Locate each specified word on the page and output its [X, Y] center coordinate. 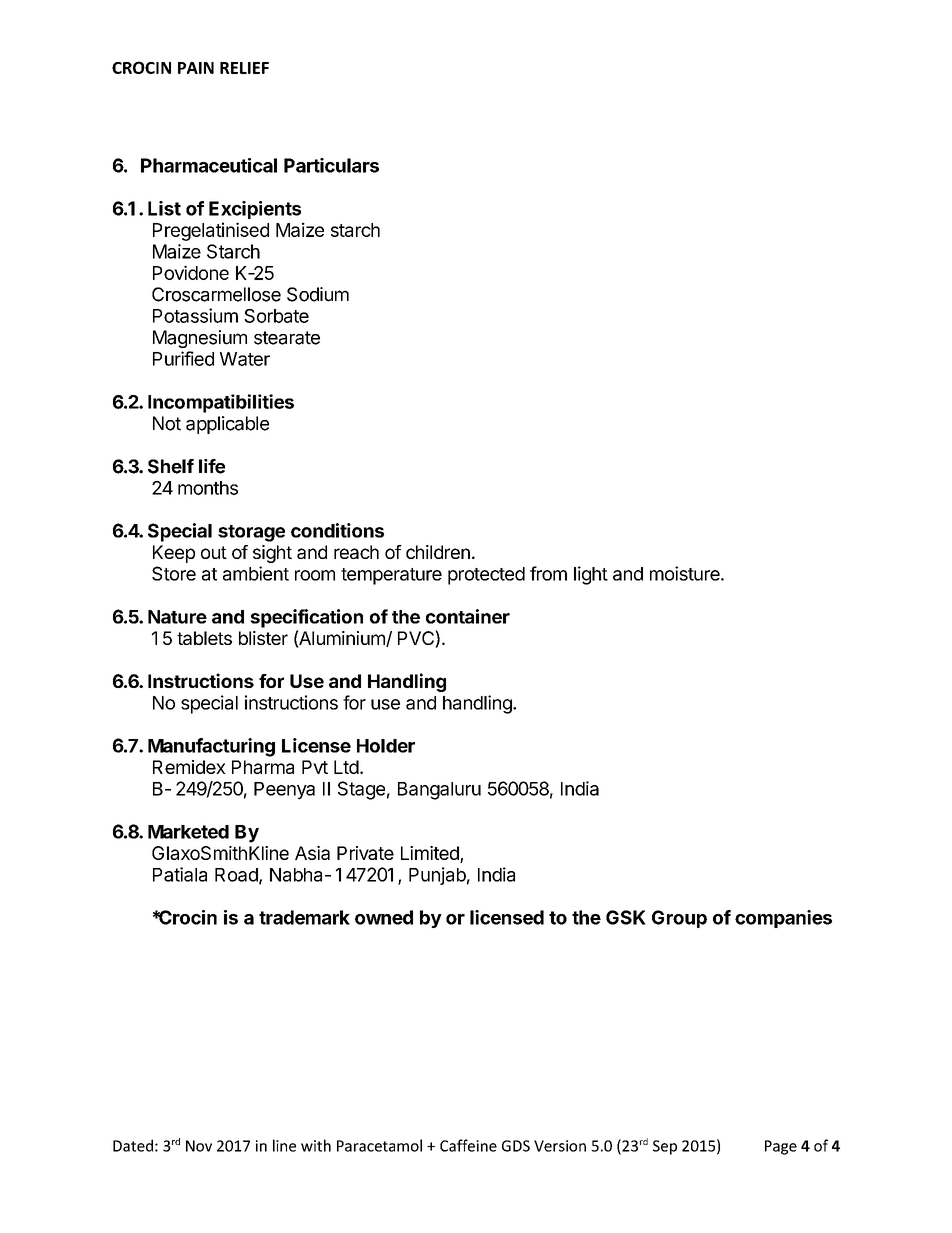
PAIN [196, 68]
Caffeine [468, 1145]
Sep [665, 1147]
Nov [199, 1146]
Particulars [331, 165]
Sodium [318, 294]
